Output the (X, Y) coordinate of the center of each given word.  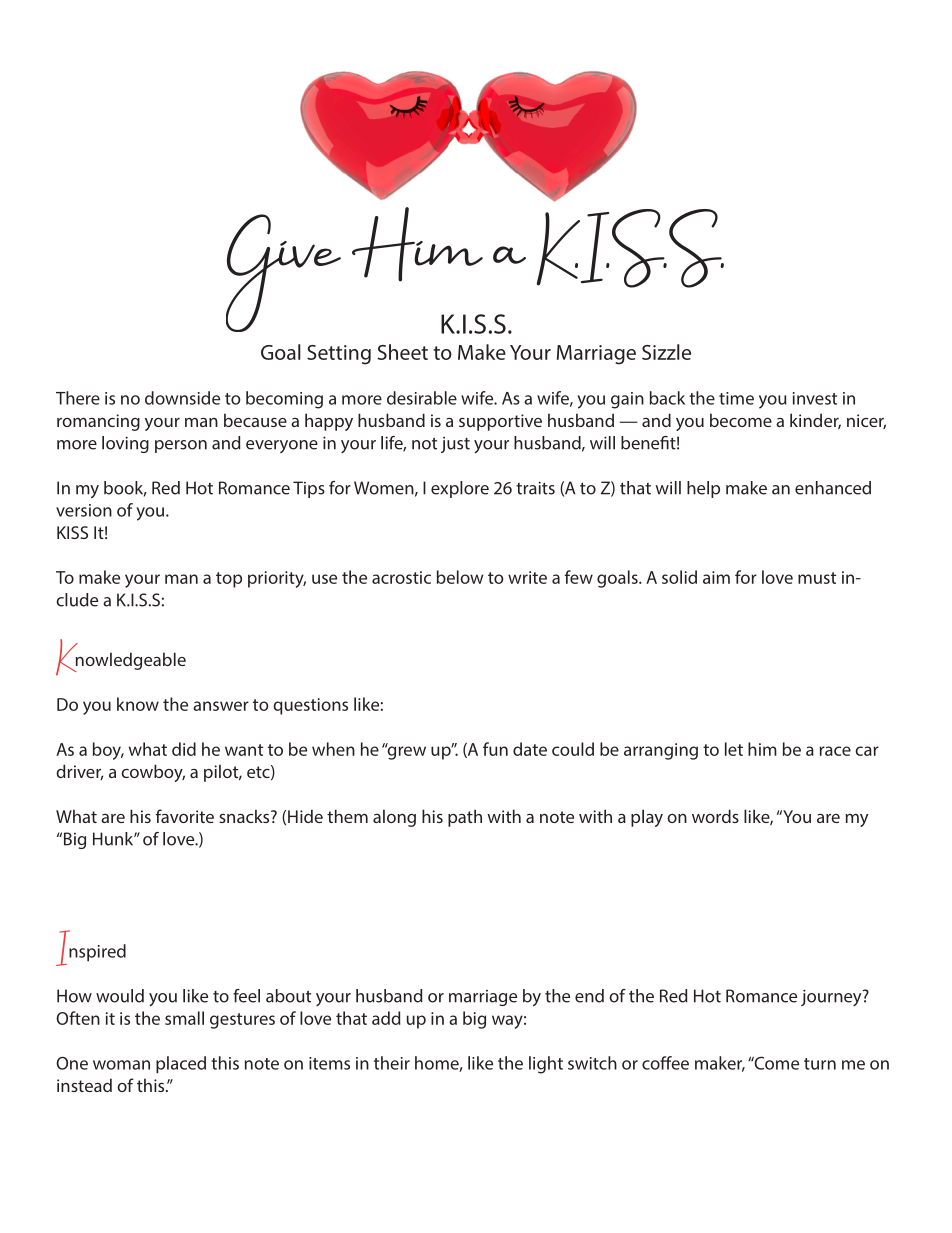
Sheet (403, 352)
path (465, 818)
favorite (184, 816)
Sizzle (666, 352)
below (460, 577)
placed (181, 1064)
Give (283, 273)
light (546, 1065)
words (715, 816)
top (229, 580)
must (817, 578)
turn (820, 1064)
